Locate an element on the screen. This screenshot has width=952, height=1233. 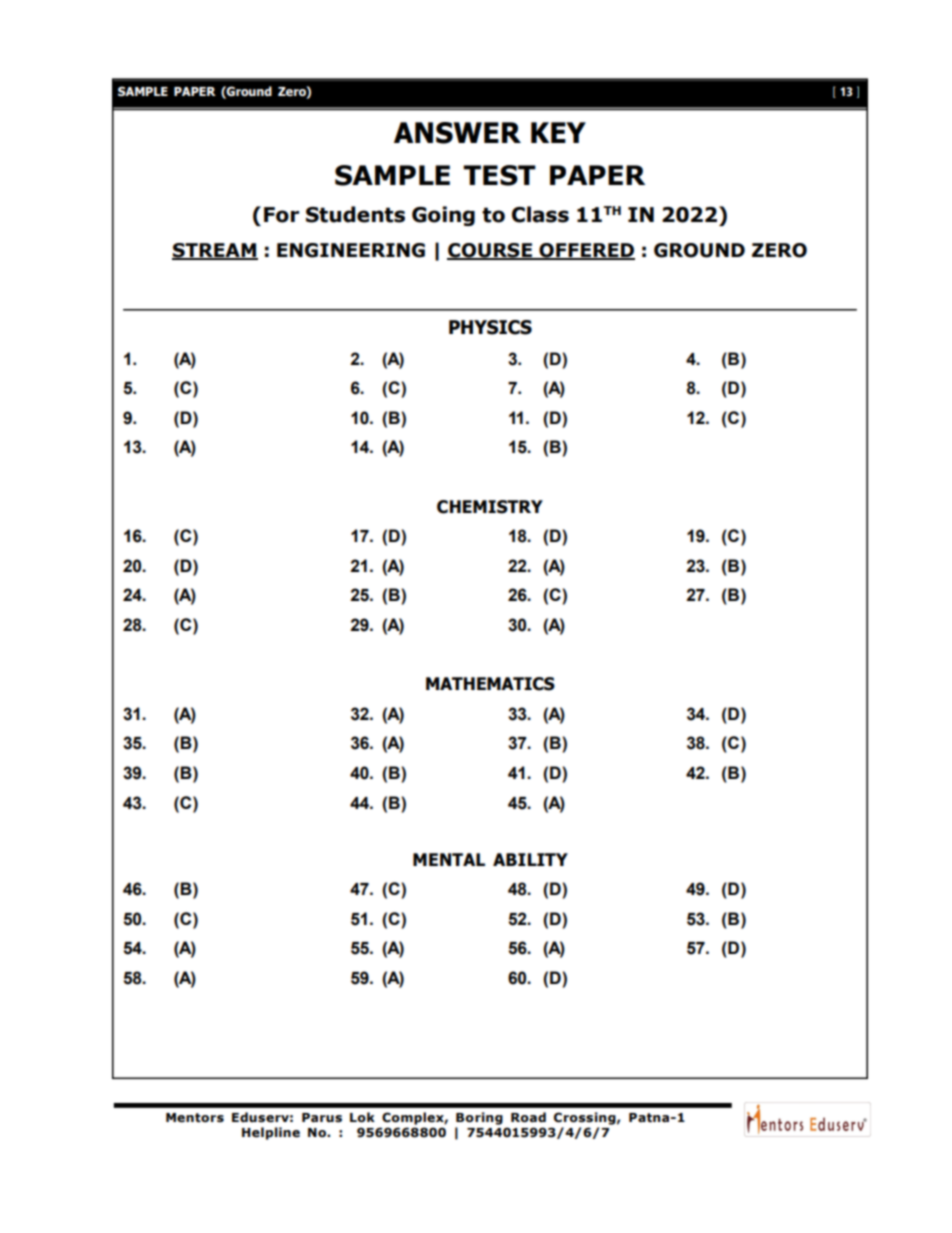
KEY is located at coordinates (558, 132).
